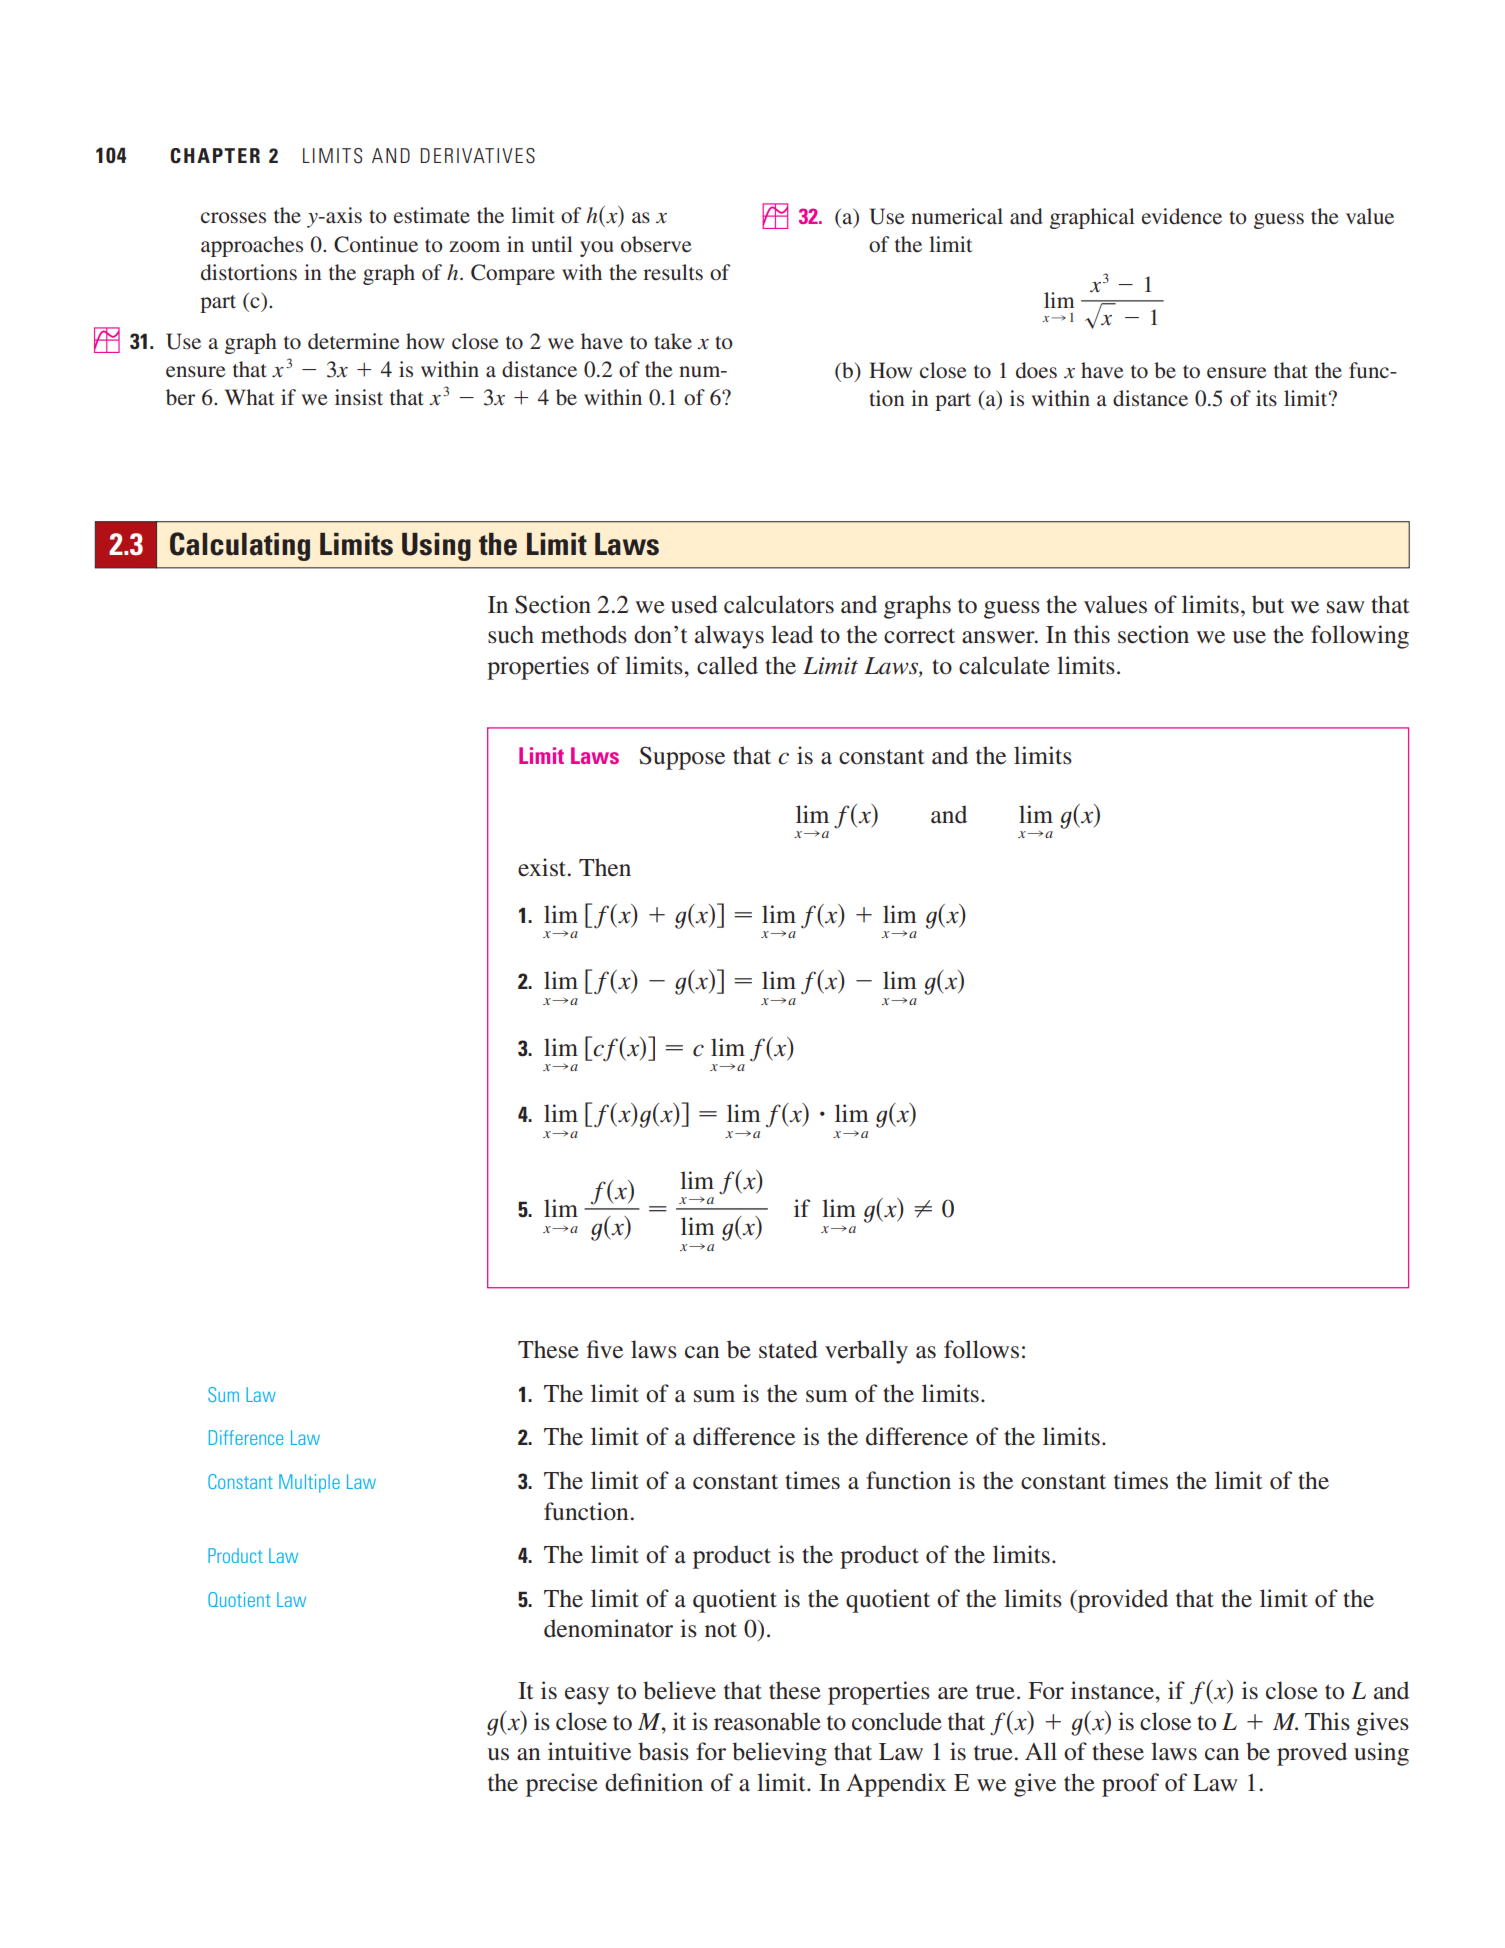  Describe the element at coordinates (727, 665) in the screenshot. I see `called` at that location.
